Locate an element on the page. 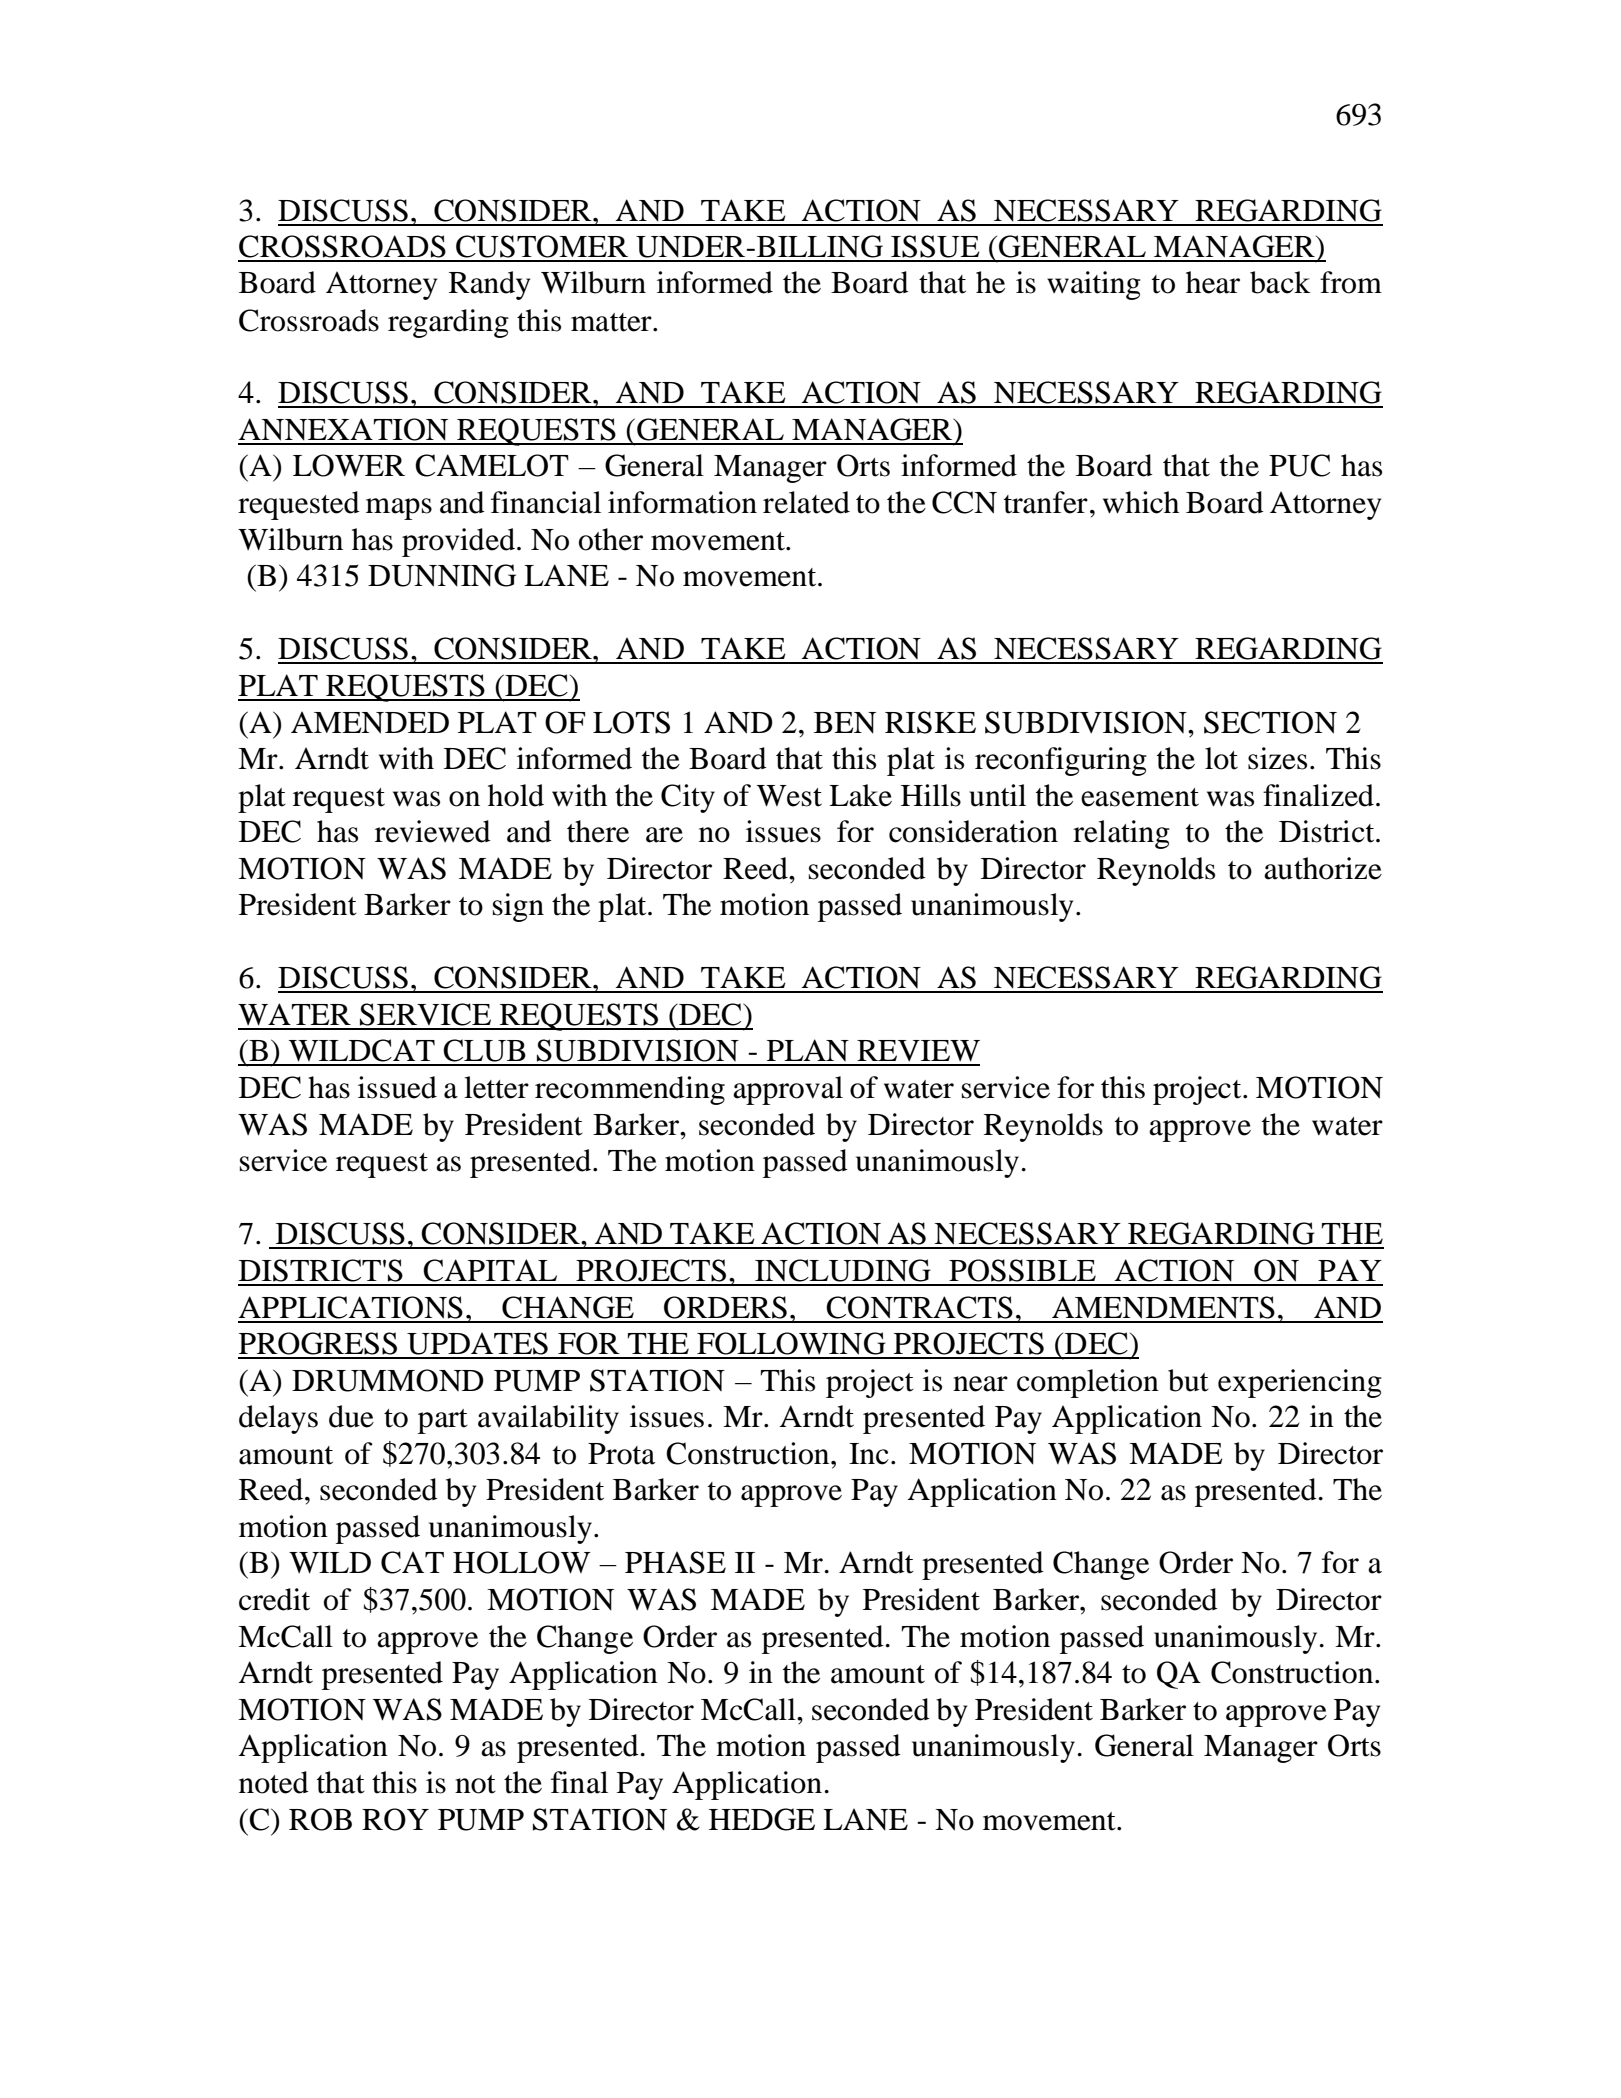  part is located at coordinates (443, 1421).
